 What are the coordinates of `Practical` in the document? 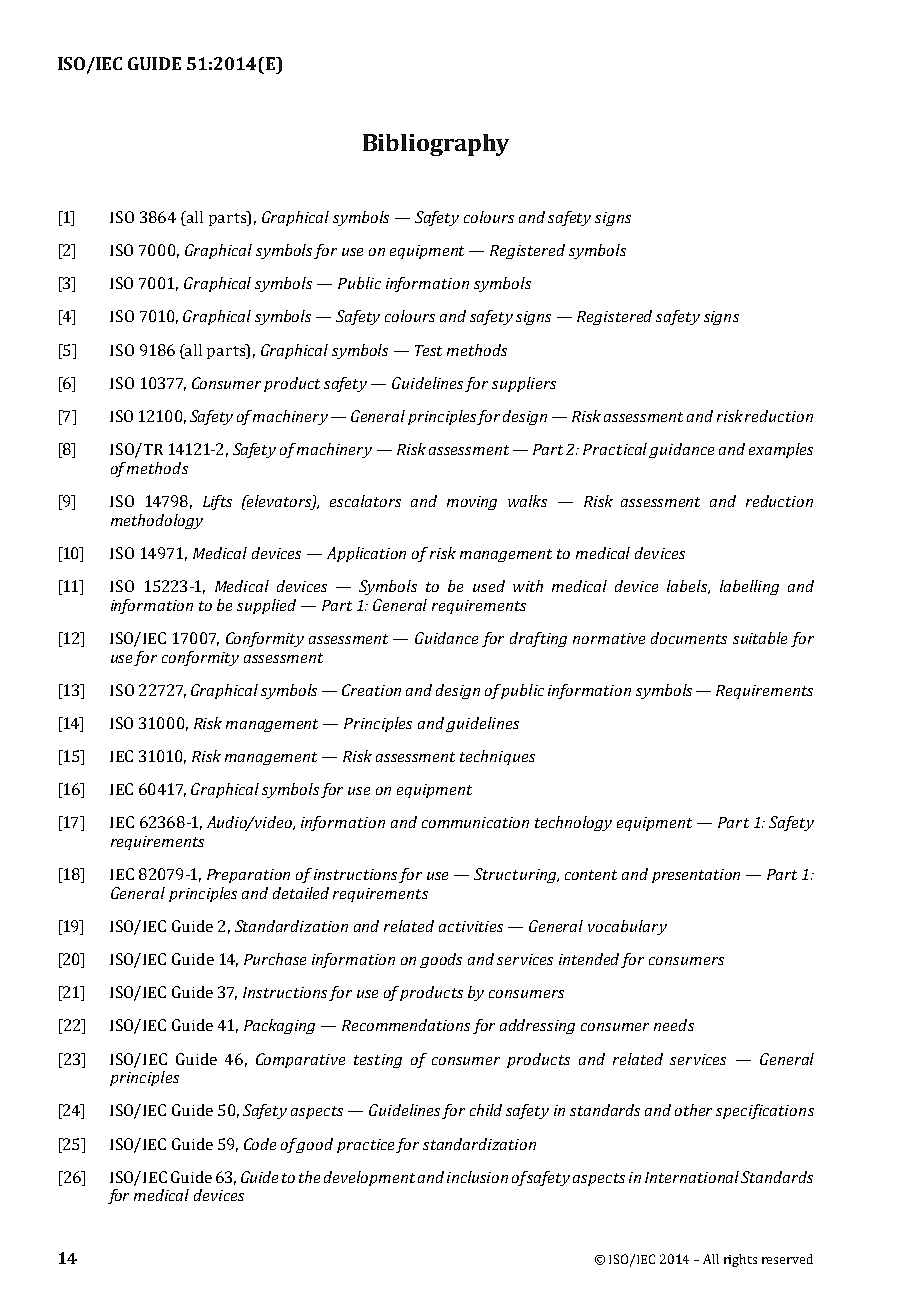 It's located at (616, 450).
